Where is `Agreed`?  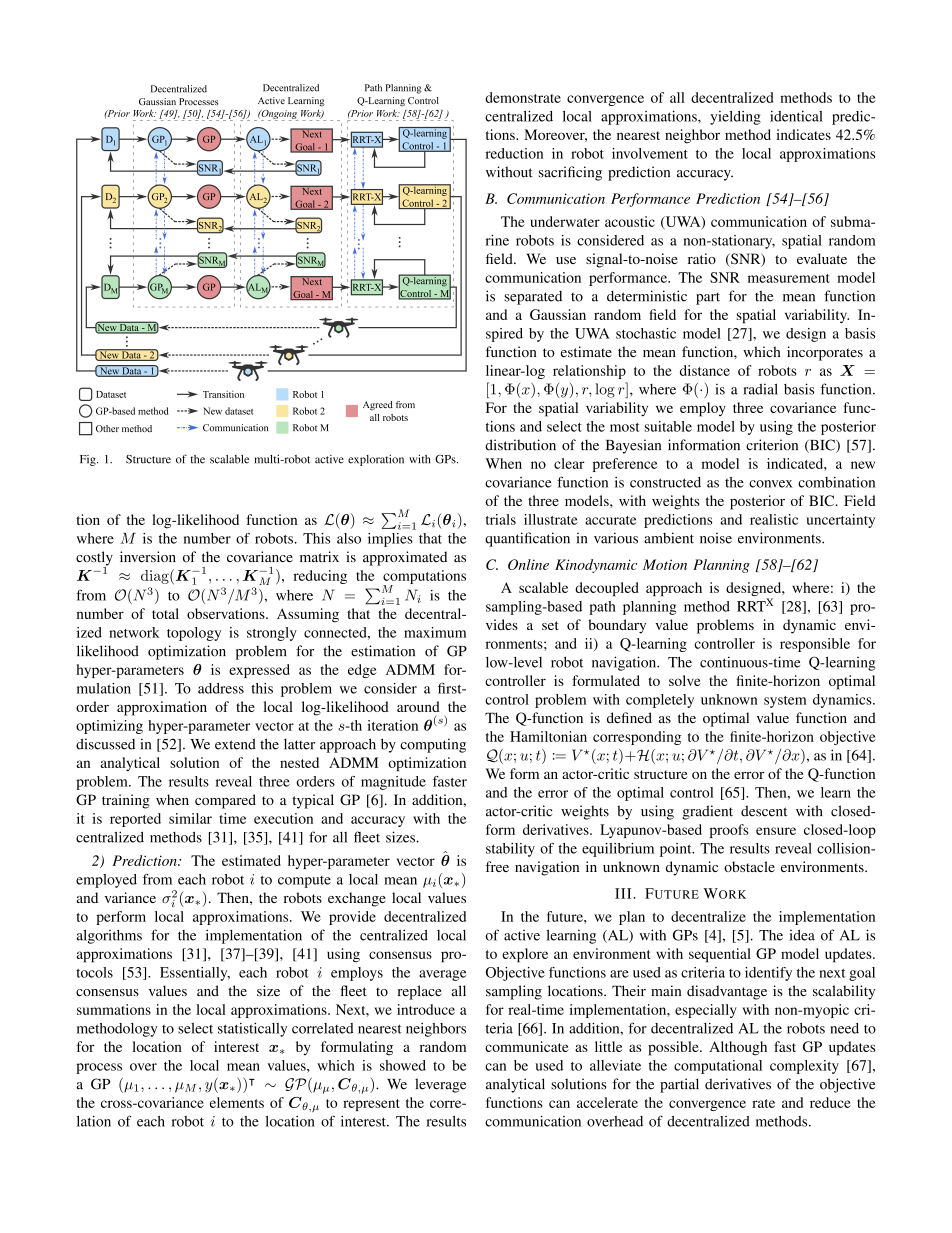
Agreed is located at coordinates (378, 406).
